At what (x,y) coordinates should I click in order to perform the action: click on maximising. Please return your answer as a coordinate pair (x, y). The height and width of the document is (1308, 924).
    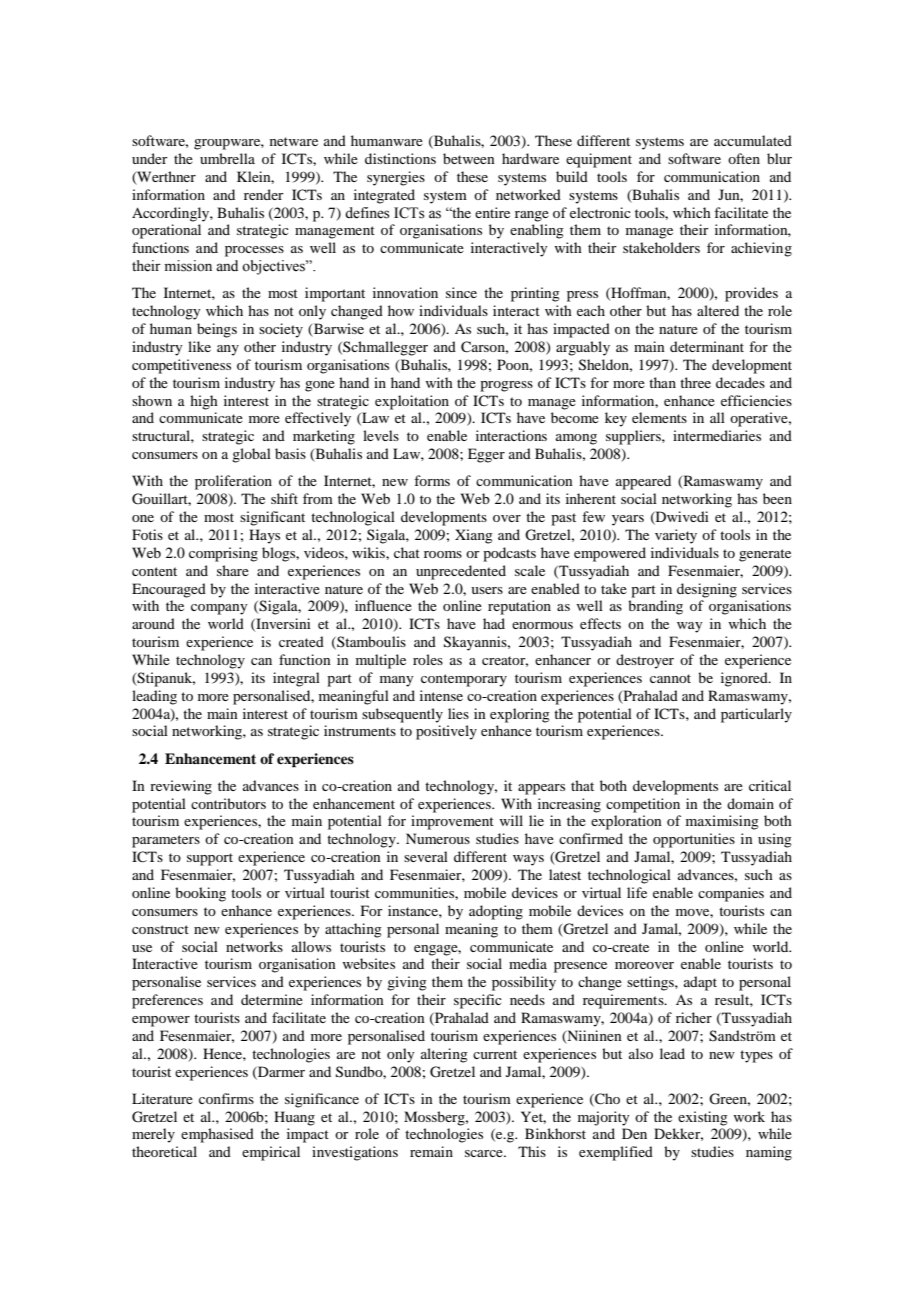
    Looking at the image, I should click on (722, 822).
